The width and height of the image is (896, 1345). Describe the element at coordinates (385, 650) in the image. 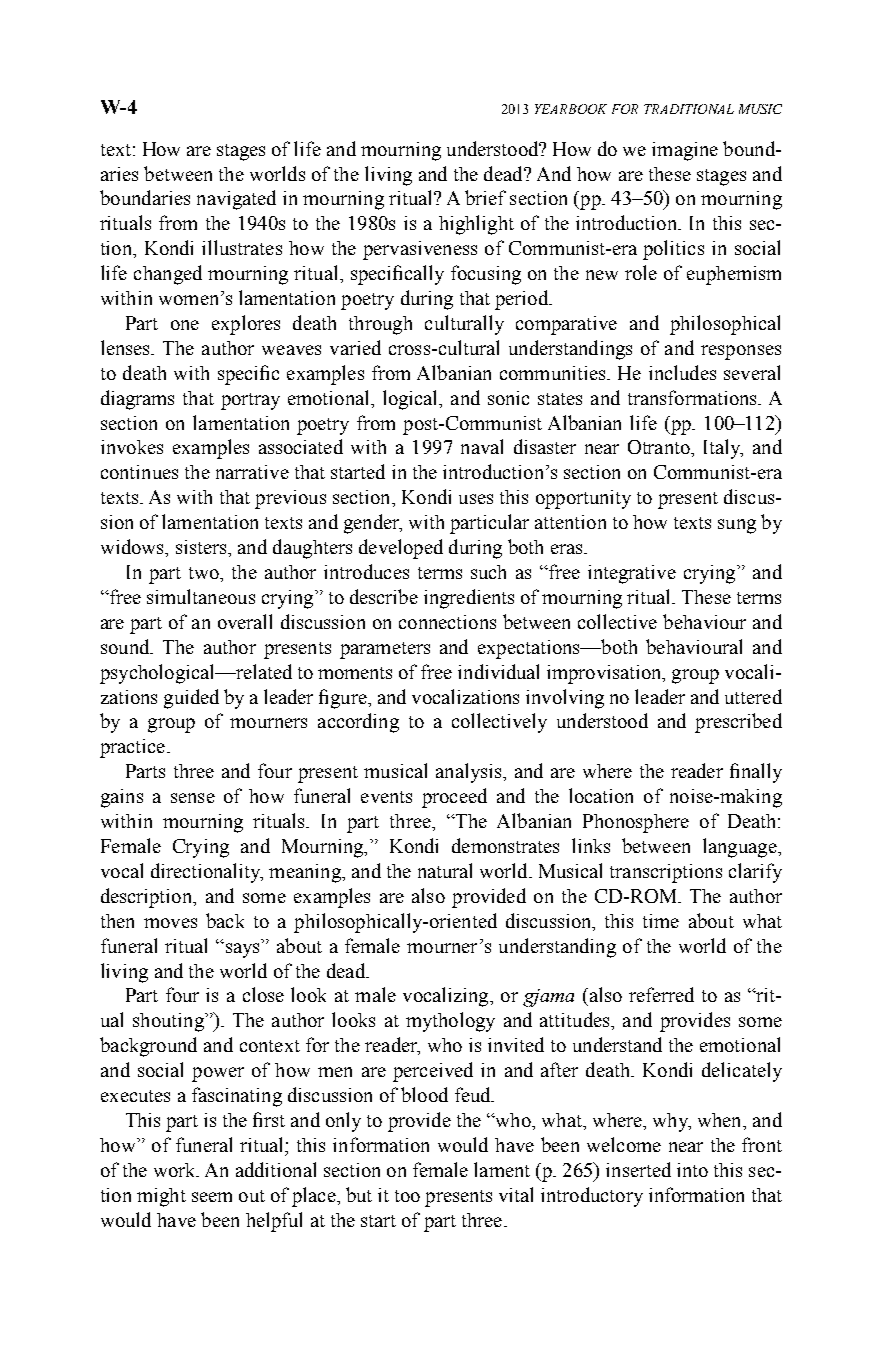

I see `parameters` at that location.
